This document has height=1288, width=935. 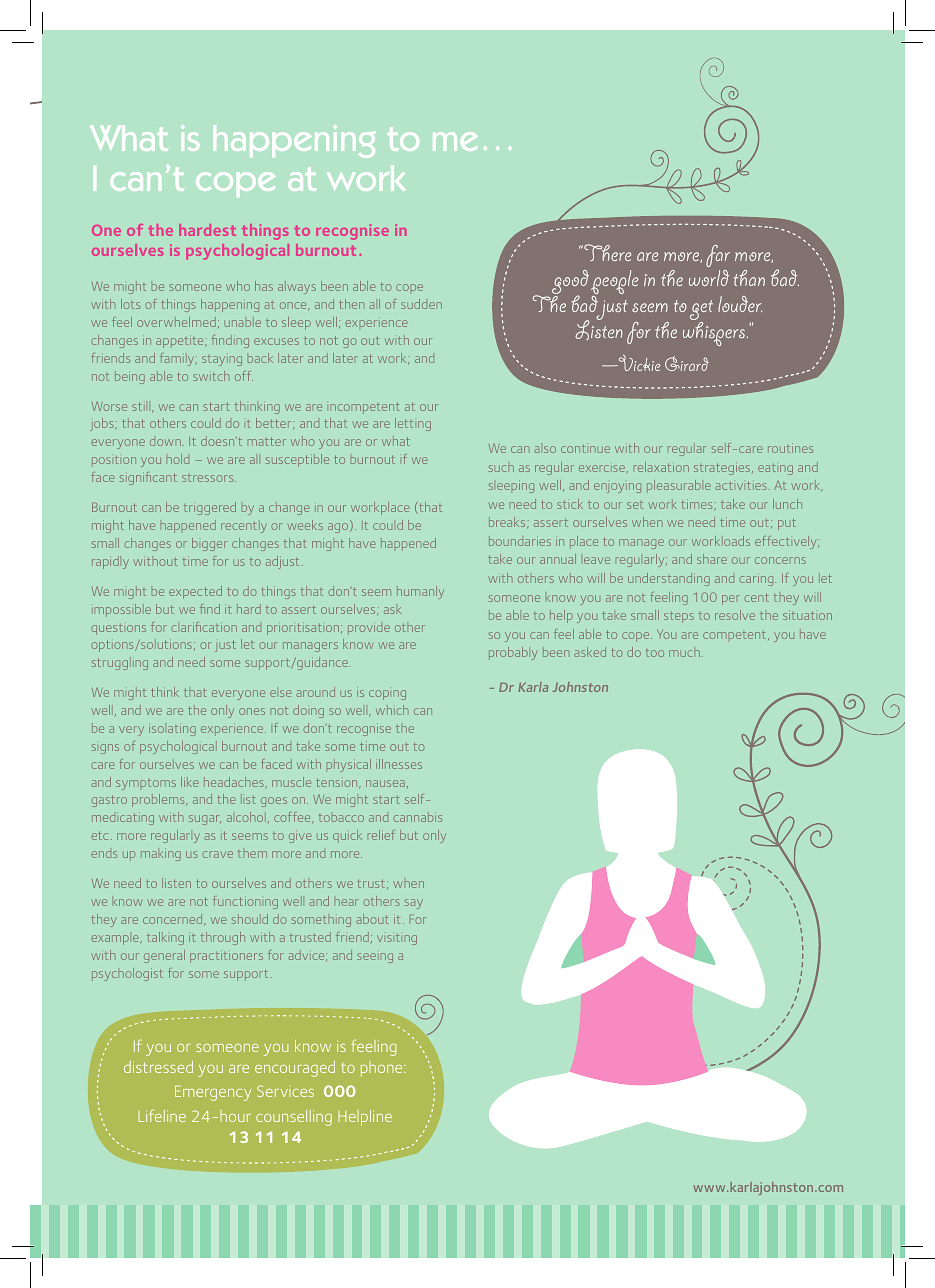 I want to click on sugar, so click(x=205, y=820).
